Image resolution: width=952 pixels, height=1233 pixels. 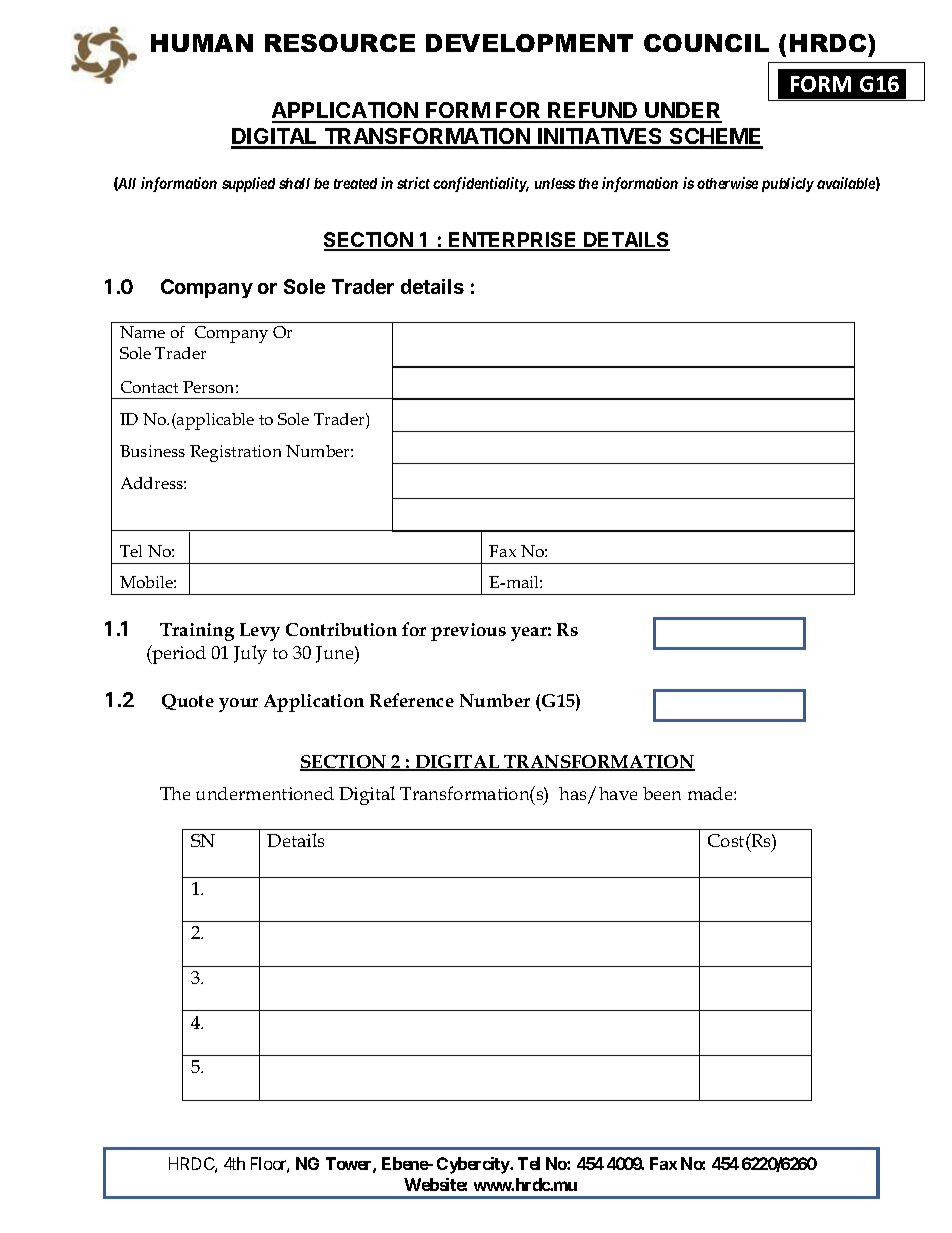 I want to click on COUNCIL, so click(x=706, y=43).
